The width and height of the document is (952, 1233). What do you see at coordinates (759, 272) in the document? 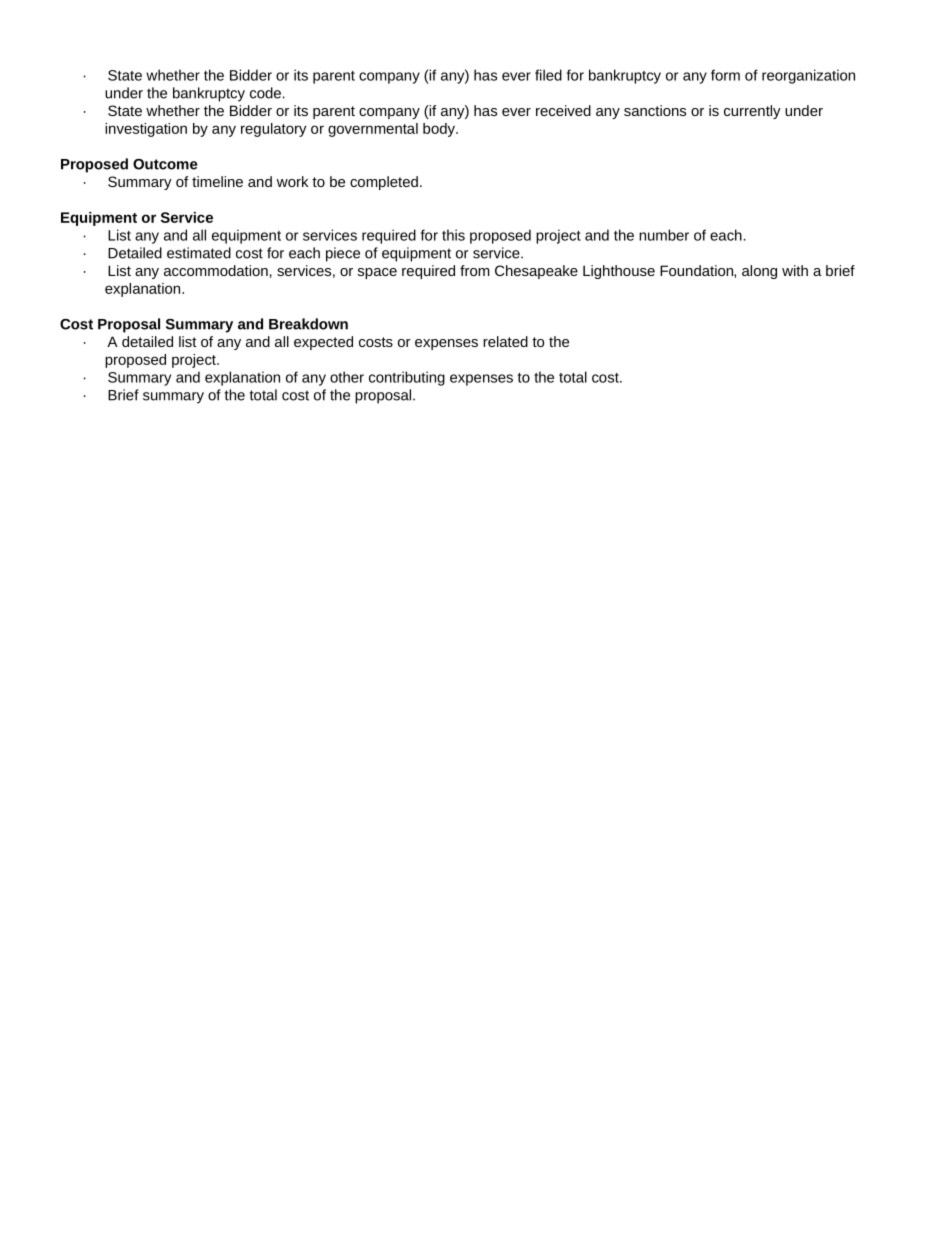
I see `along` at bounding box center [759, 272].
